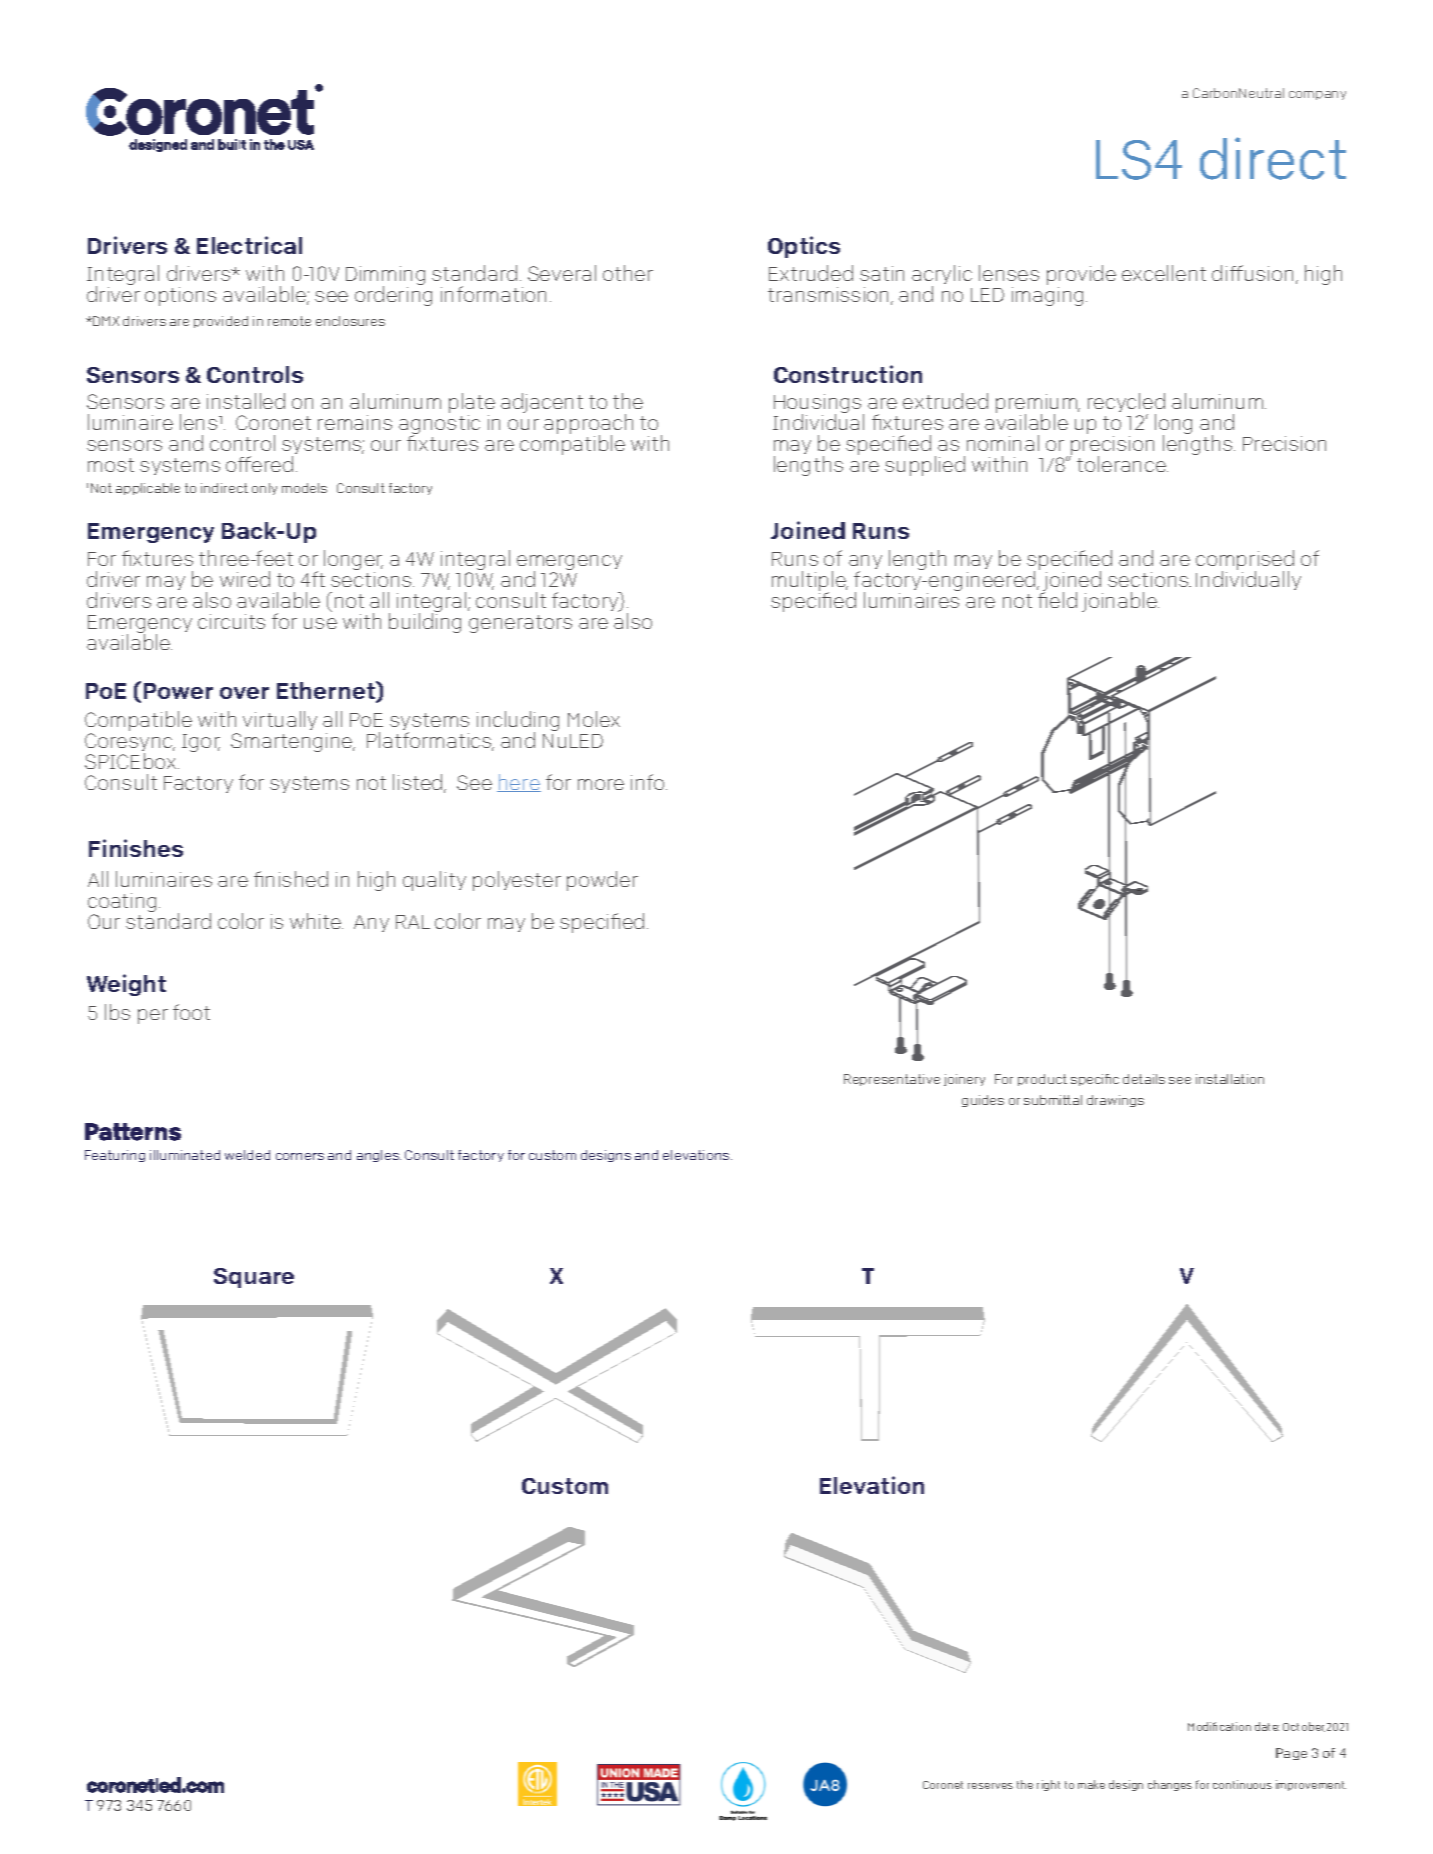  I want to click on reserves, so click(990, 1786).
